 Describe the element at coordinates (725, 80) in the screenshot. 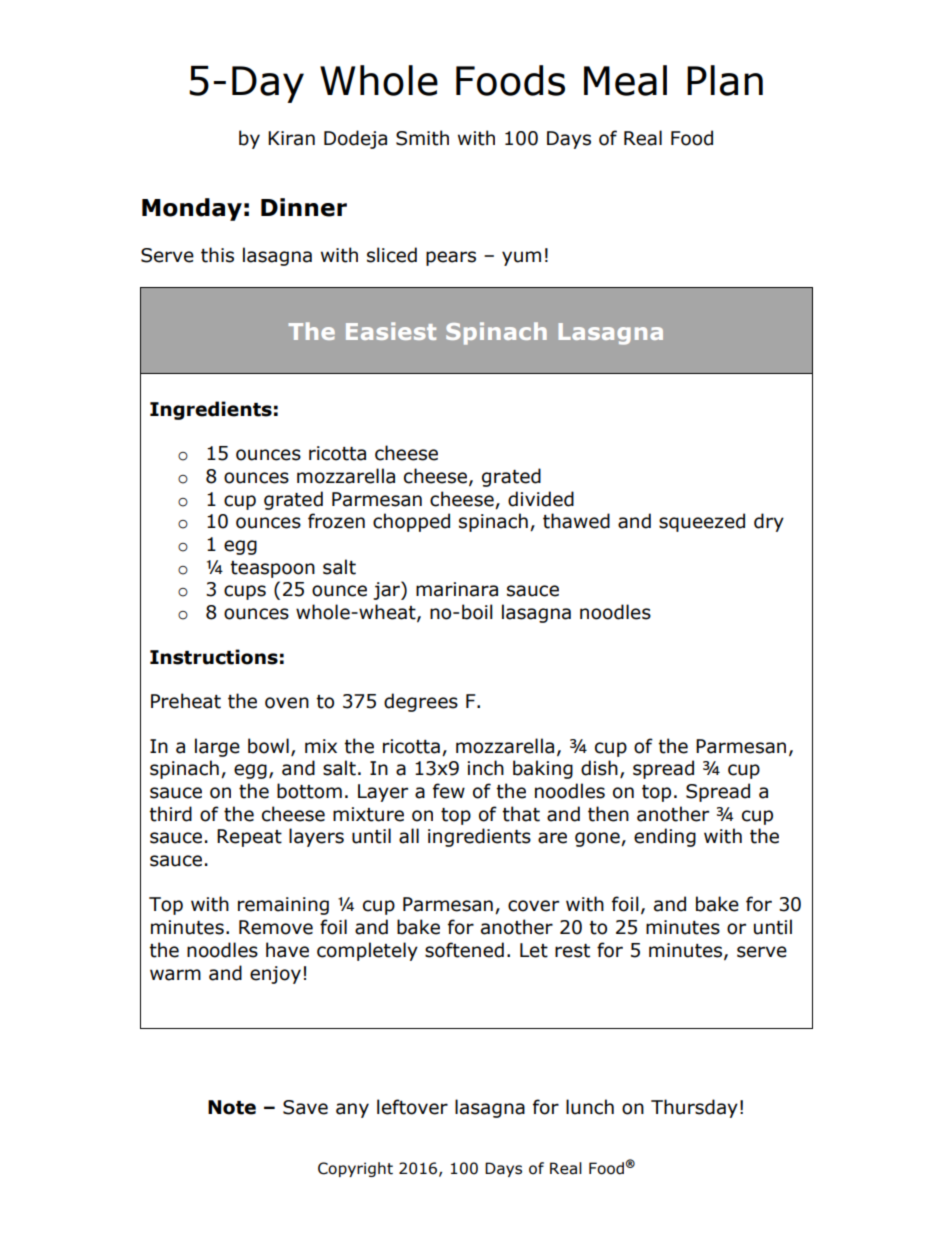

I see `Plan` at that location.
